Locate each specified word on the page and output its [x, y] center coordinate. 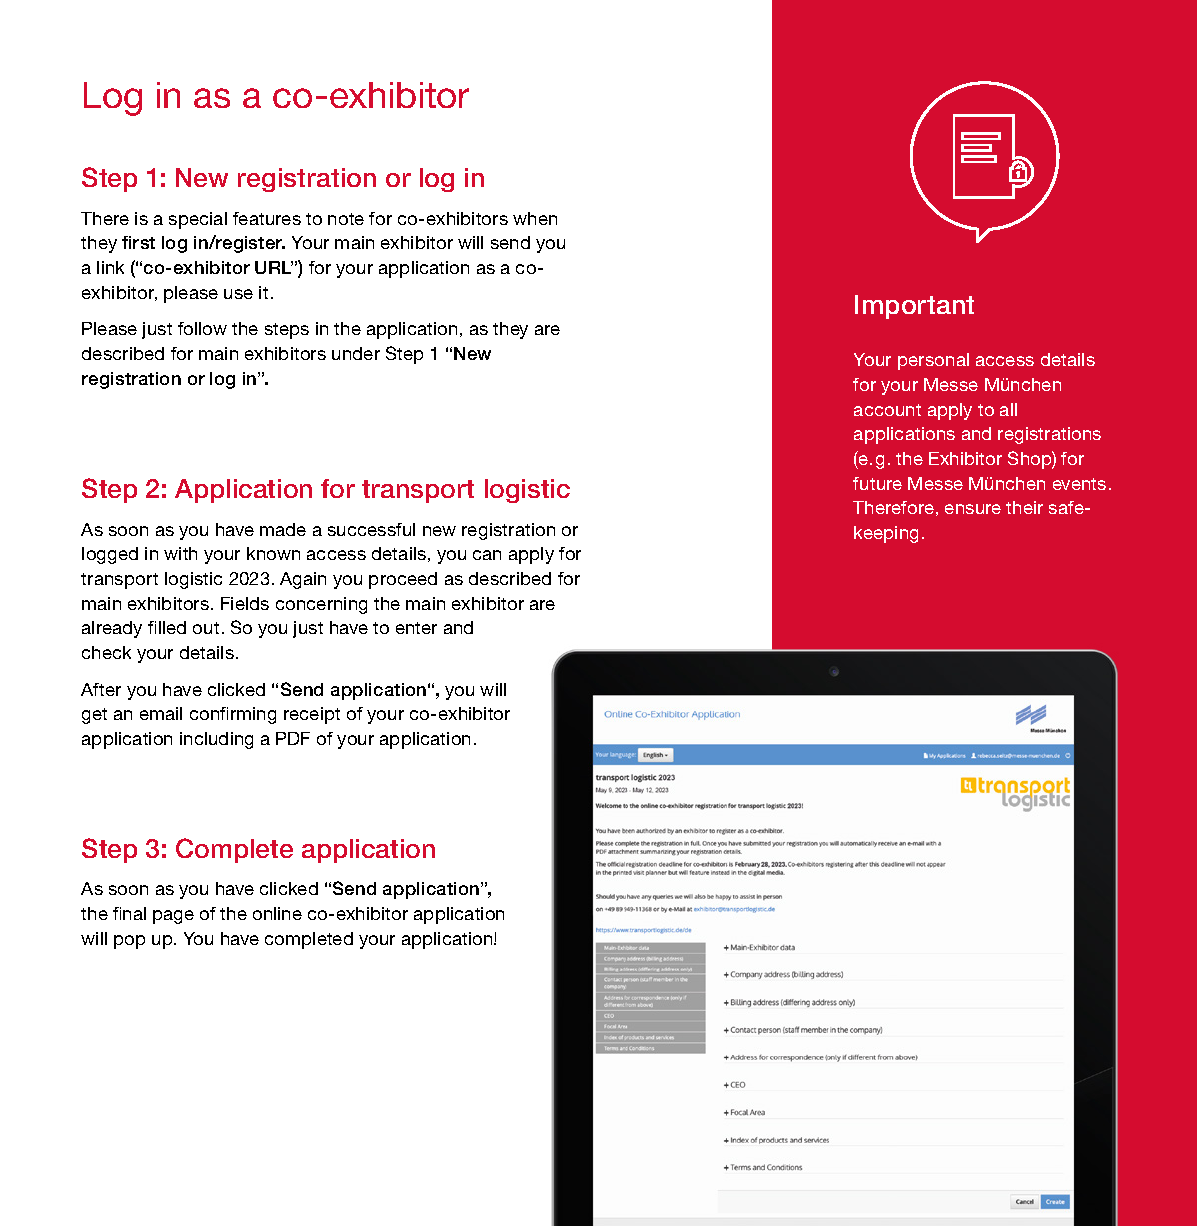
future [877, 483]
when [535, 218]
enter [416, 628]
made [283, 529]
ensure [973, 509]
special [198, 220]
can [487, 555]
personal [933, 361]
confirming [233, 715]
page [173, 917]
